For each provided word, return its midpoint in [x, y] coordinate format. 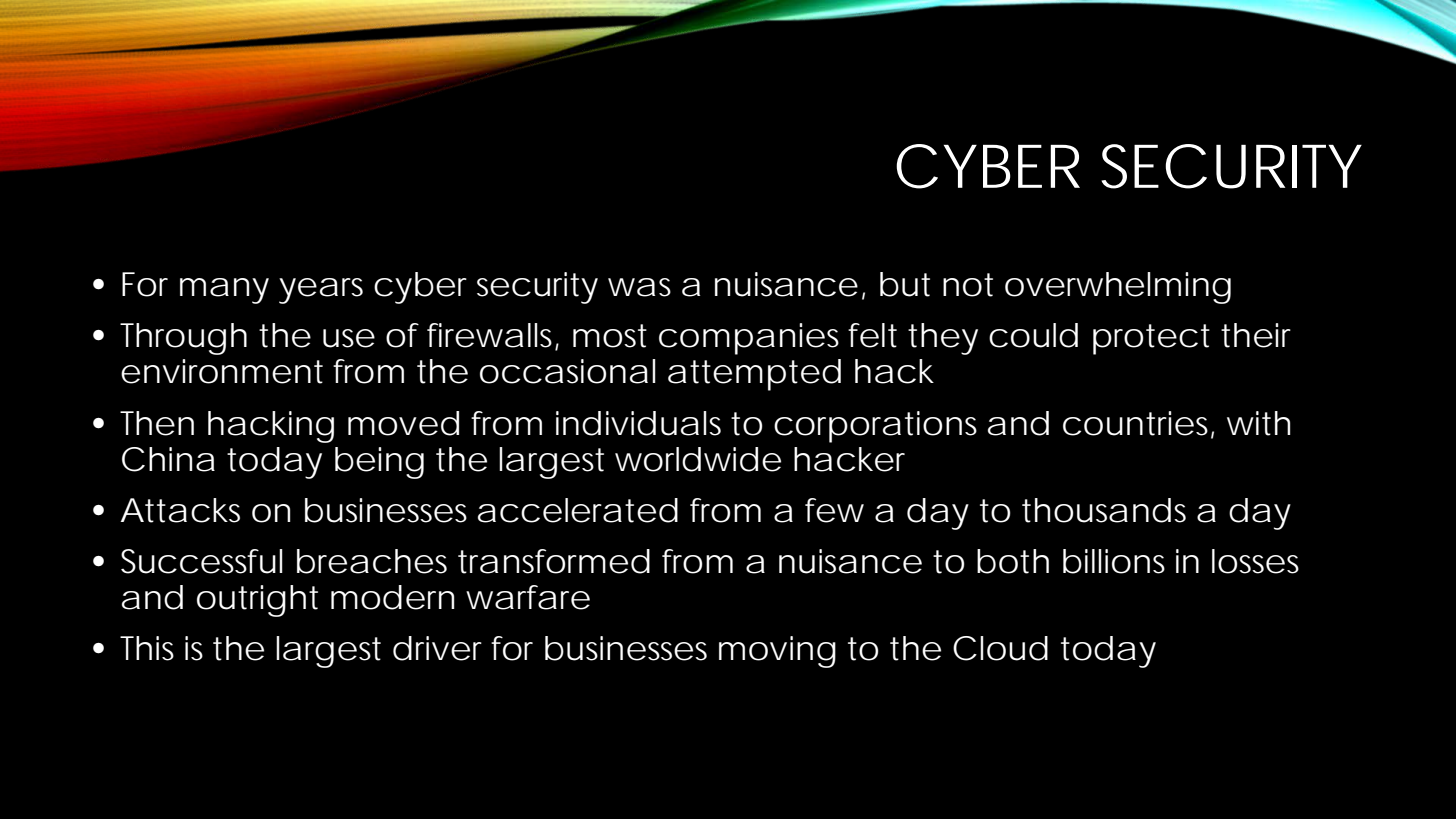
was [639, 287]
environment [222, 371]
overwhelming [1118, 288]
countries [1138, 424]
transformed [554, 561]
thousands [1104, 510]
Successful [202, 561]
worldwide [698, 459]
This [147, 648]
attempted [754, 375]
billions [1114, 561]
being [379, 463]
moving [777, 652]
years [321, 291]
